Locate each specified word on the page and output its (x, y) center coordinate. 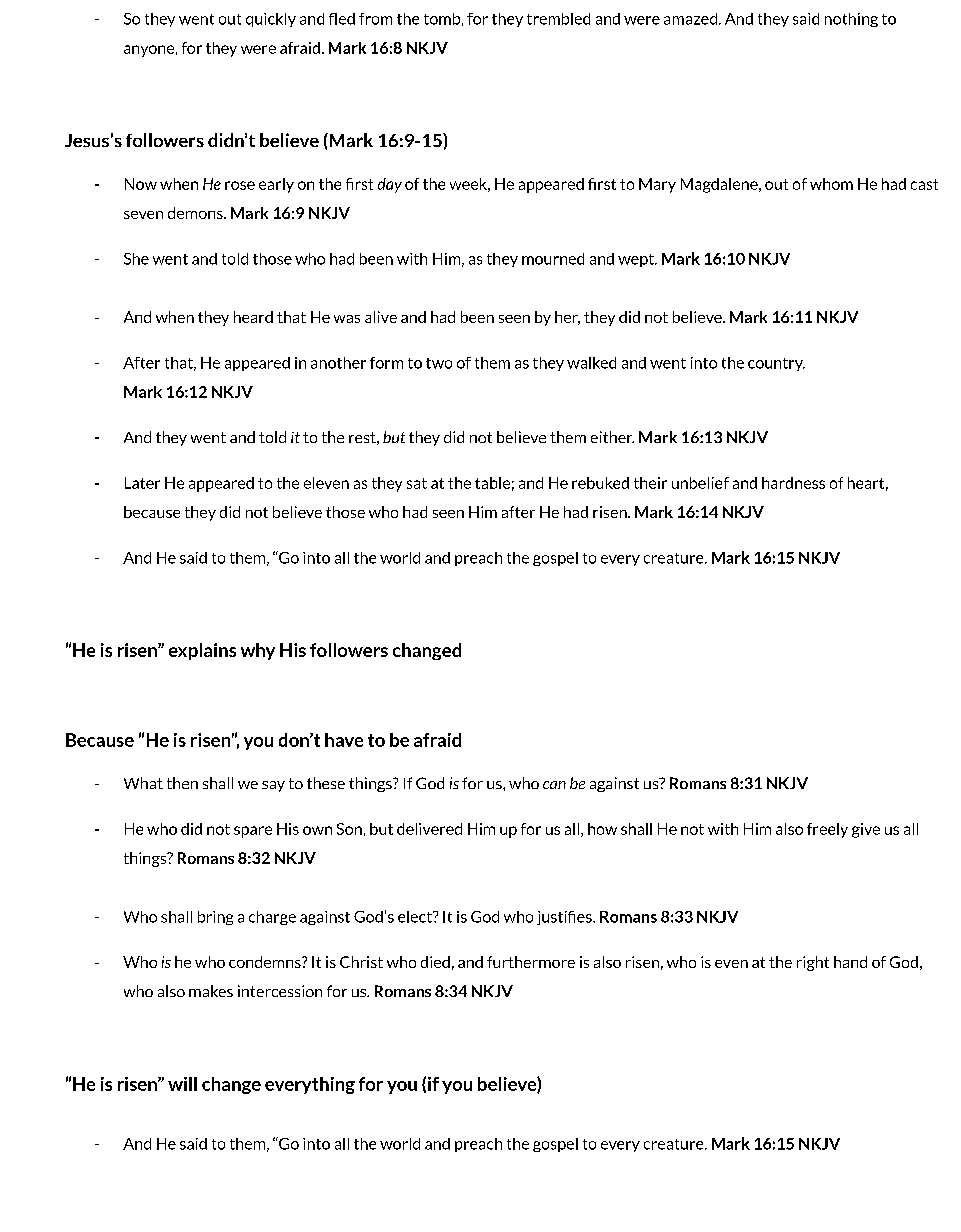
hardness (793, 483)
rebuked (600, 483)
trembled (558, 19)
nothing (851, 20)
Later (142, 483)
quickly (271, 20)
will (182, 1084)
